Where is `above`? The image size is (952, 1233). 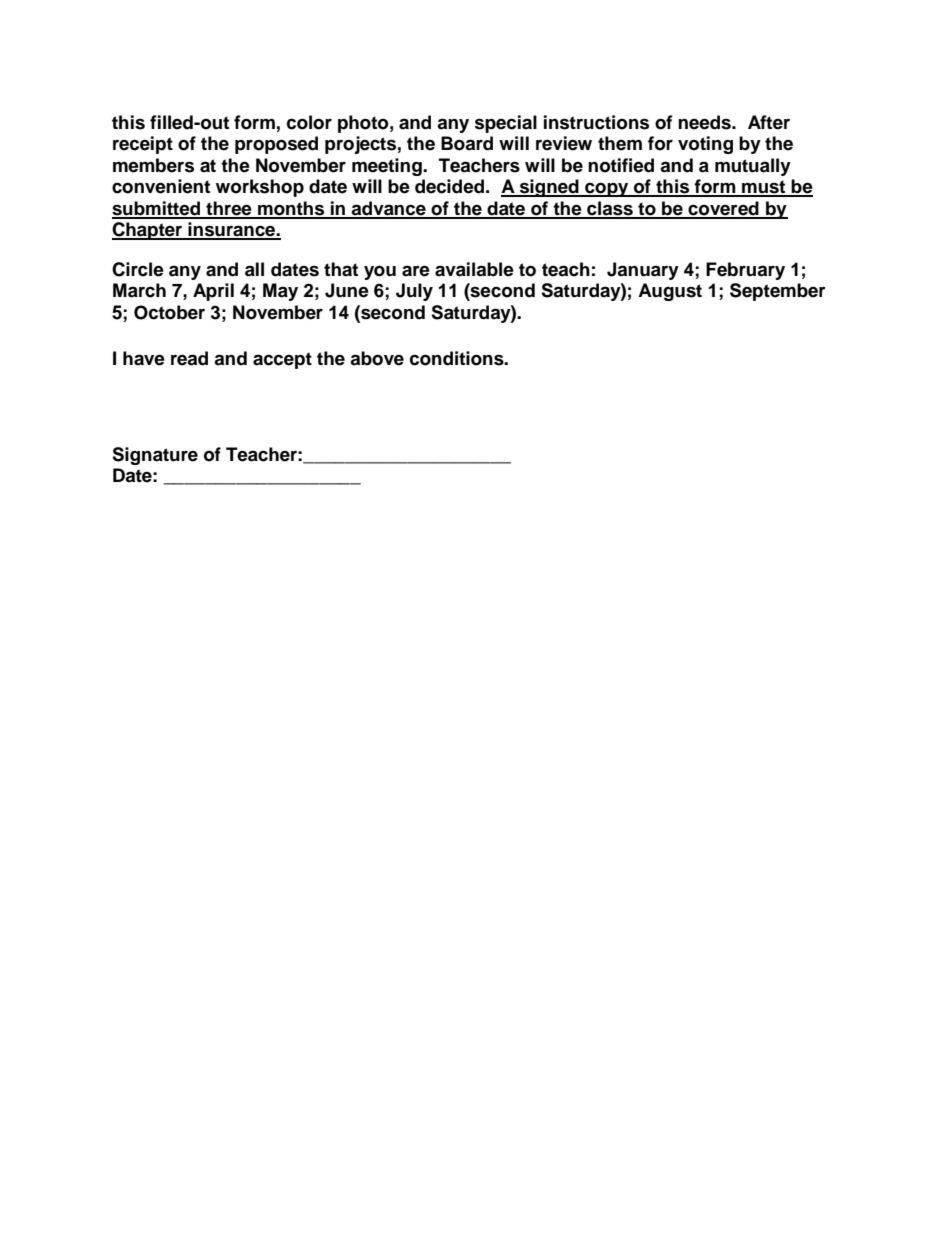 above is located at coordinates (377, 358).
